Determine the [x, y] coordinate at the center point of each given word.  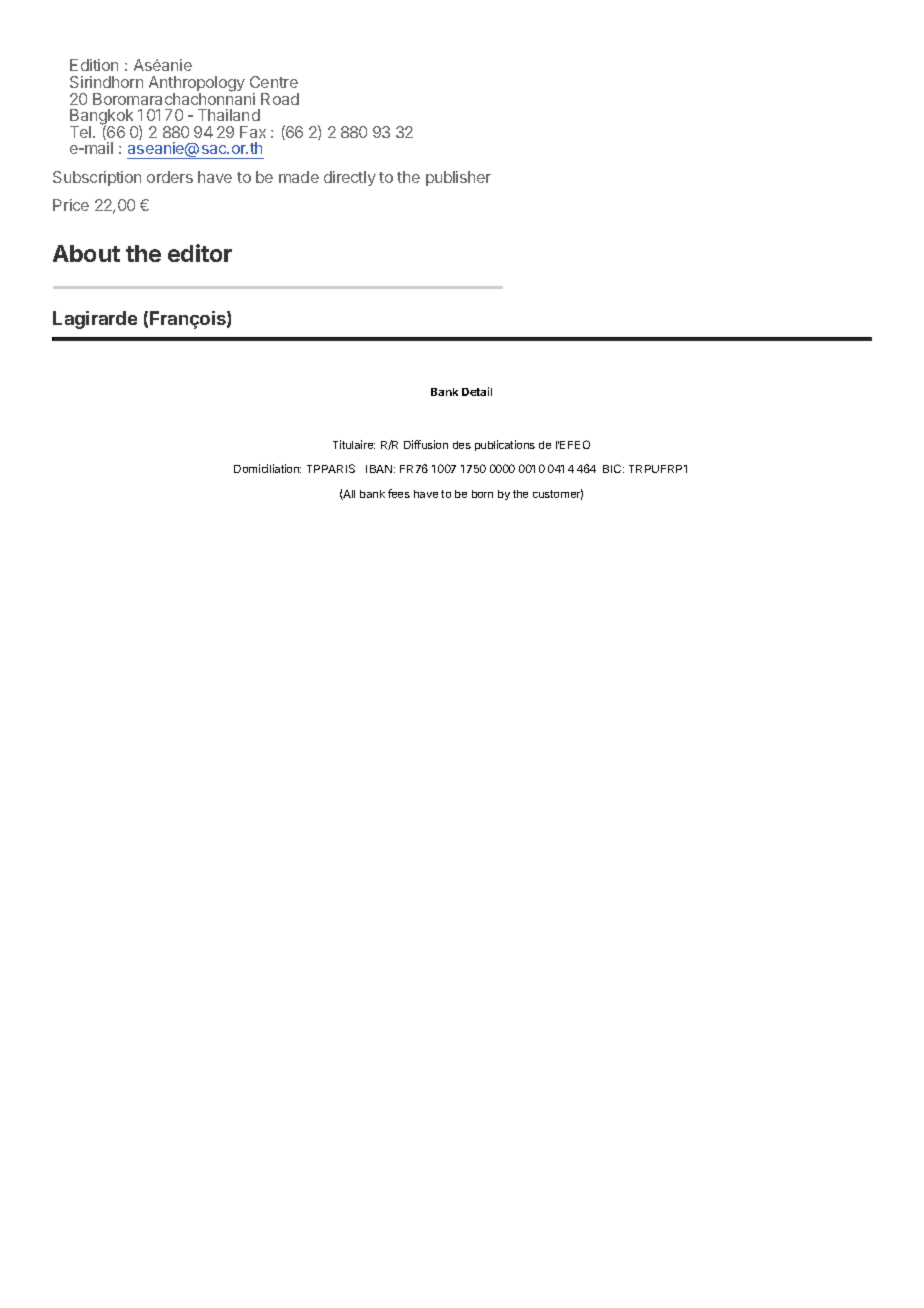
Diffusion [426, 444]
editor [200, 253]
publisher [458, 178]
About [86, 253]
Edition [94, 65]
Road [280, 99]
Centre [274, 82]
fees [399, 493]
